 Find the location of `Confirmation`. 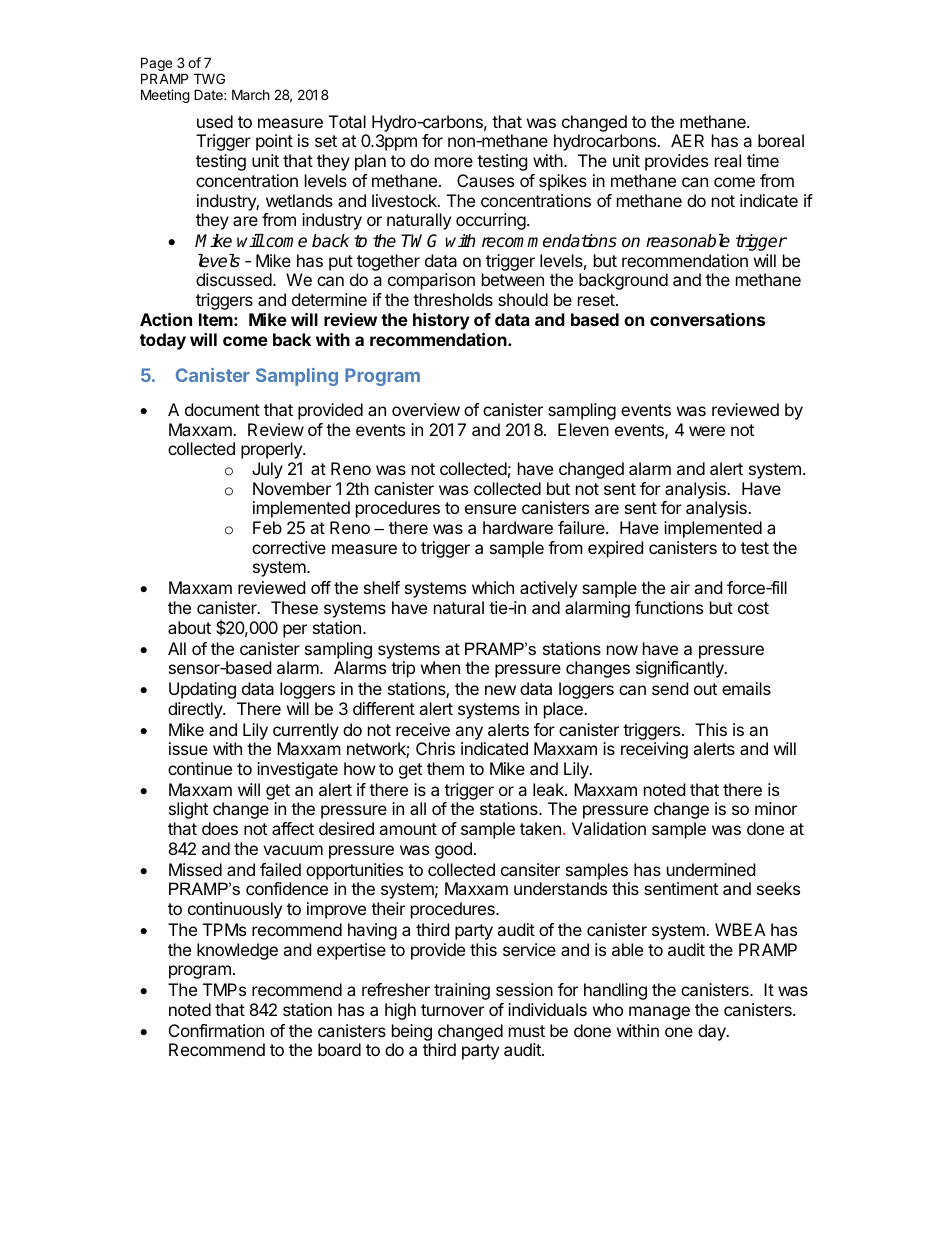

Confirmation is located at coordinates (216, 1030).
